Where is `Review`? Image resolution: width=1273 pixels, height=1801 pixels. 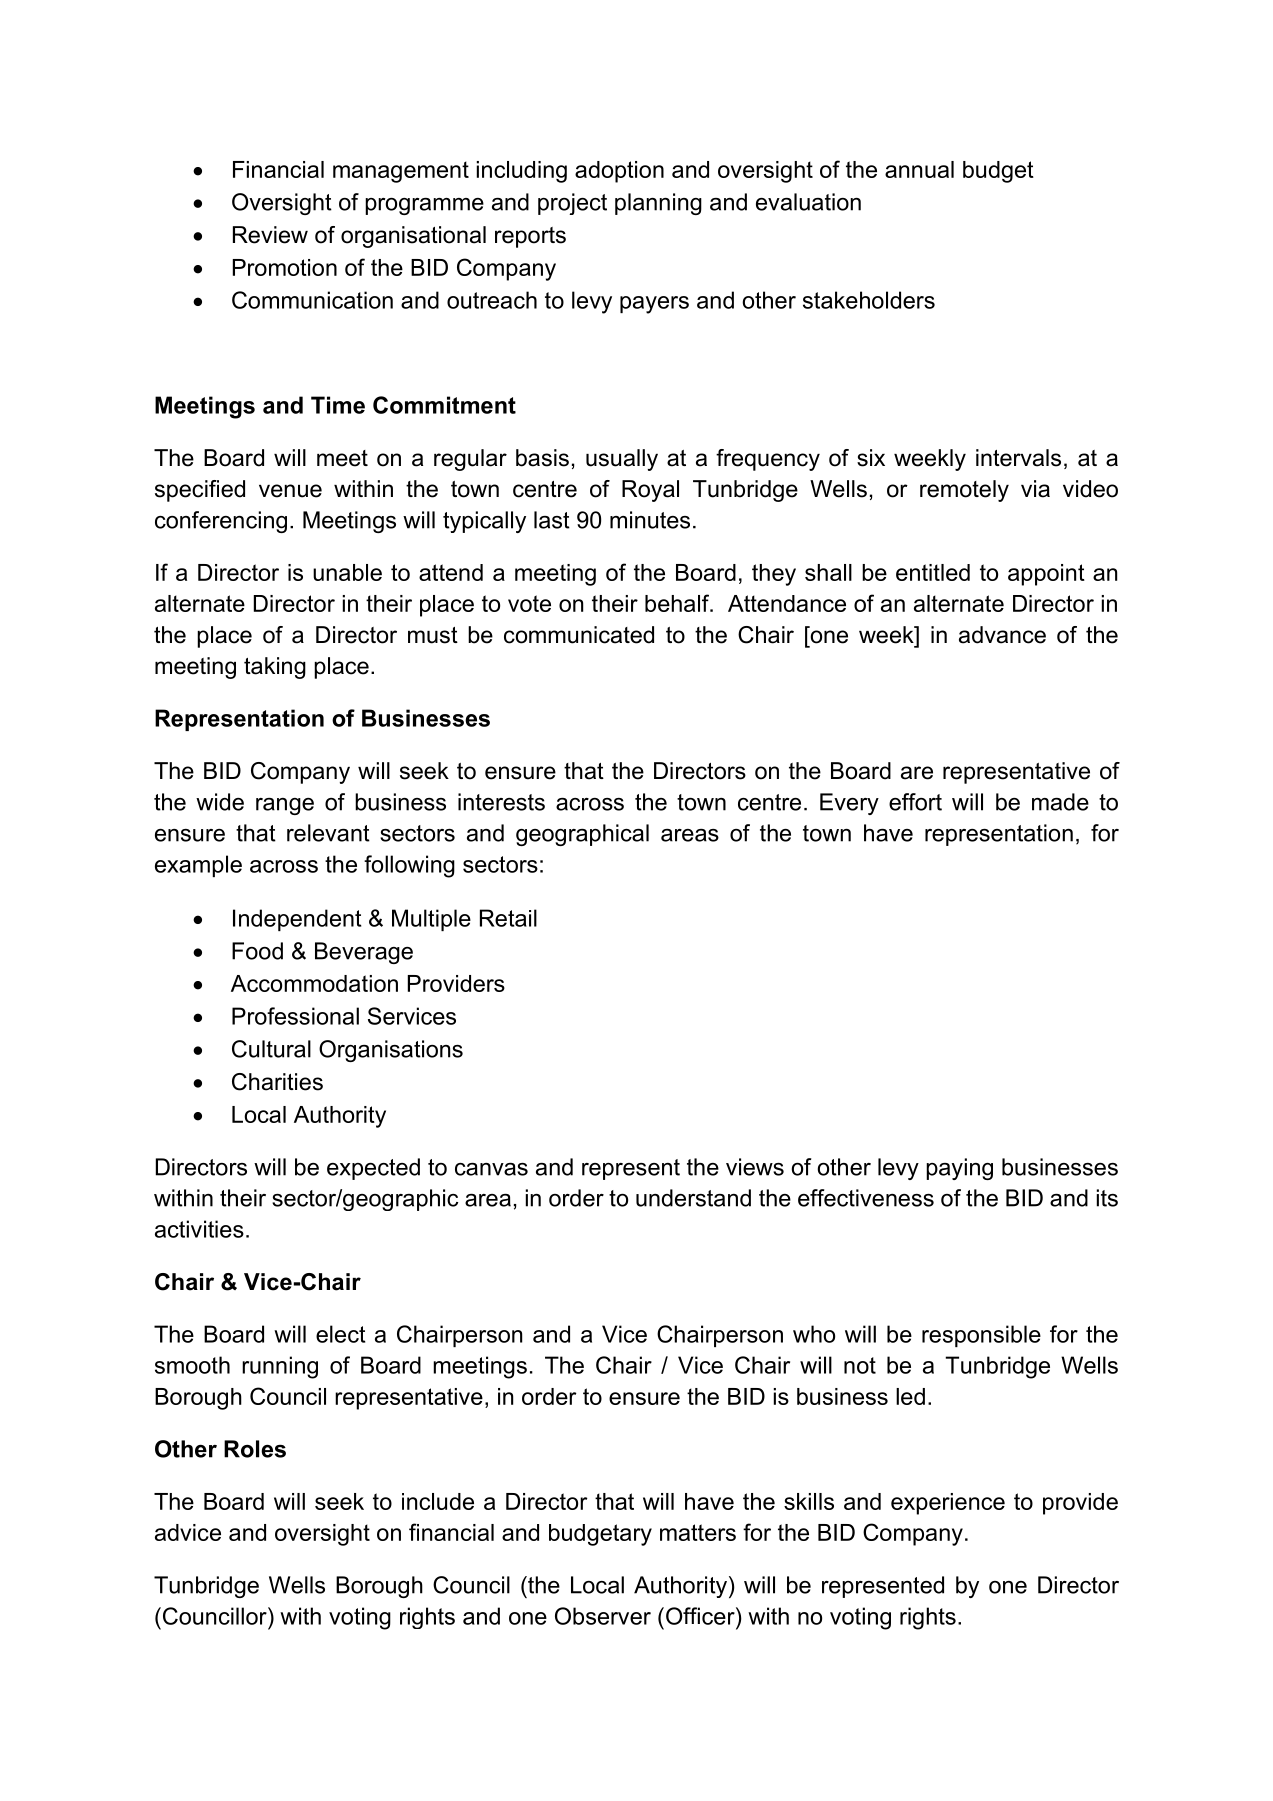
Review is located at coordinates (270, 235).
